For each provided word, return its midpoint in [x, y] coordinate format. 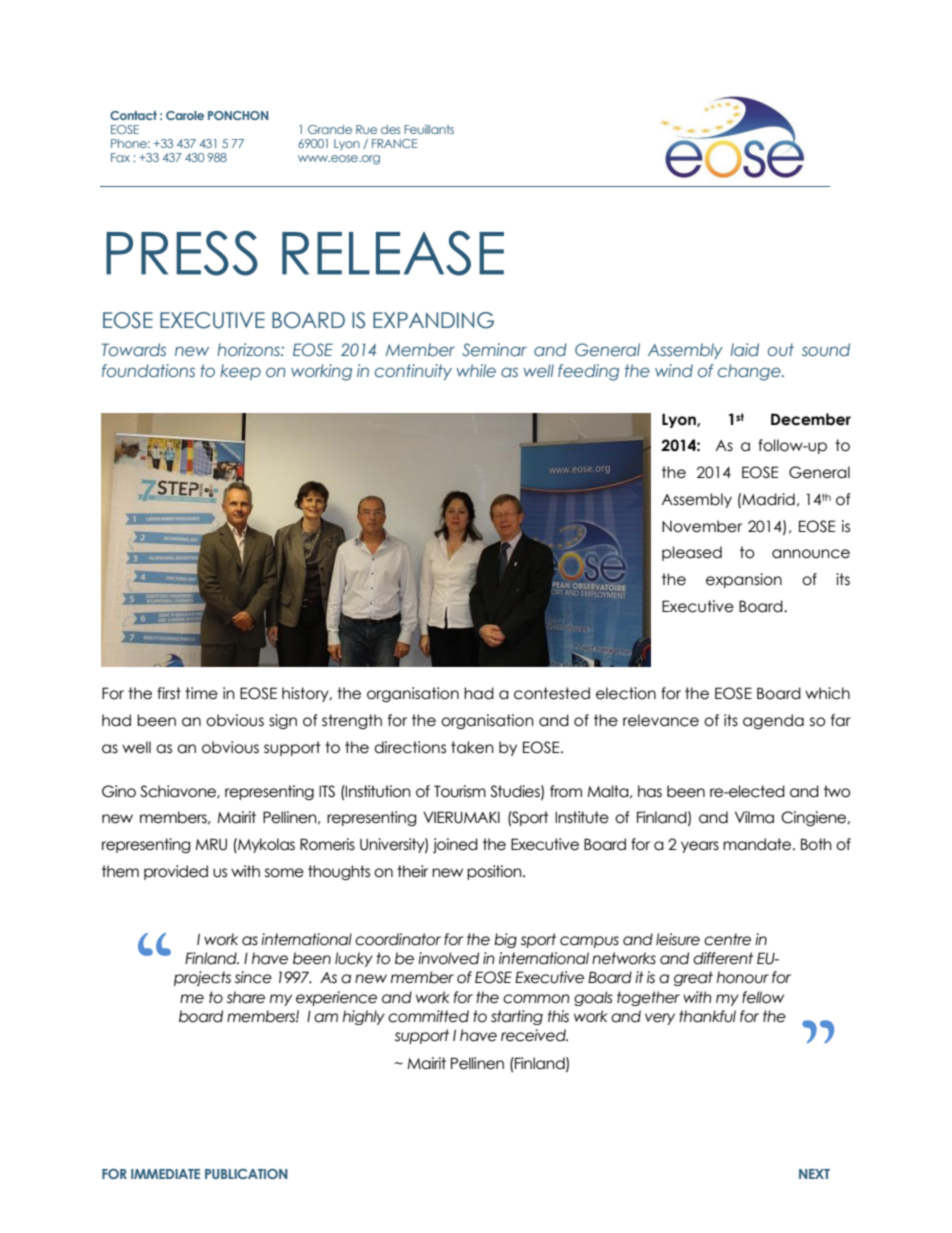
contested [552, 693]
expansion [744, 580]
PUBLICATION [246, 1173]
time [201, 693]
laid [745, 349]
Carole [185, 115]
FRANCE [394, 143]
